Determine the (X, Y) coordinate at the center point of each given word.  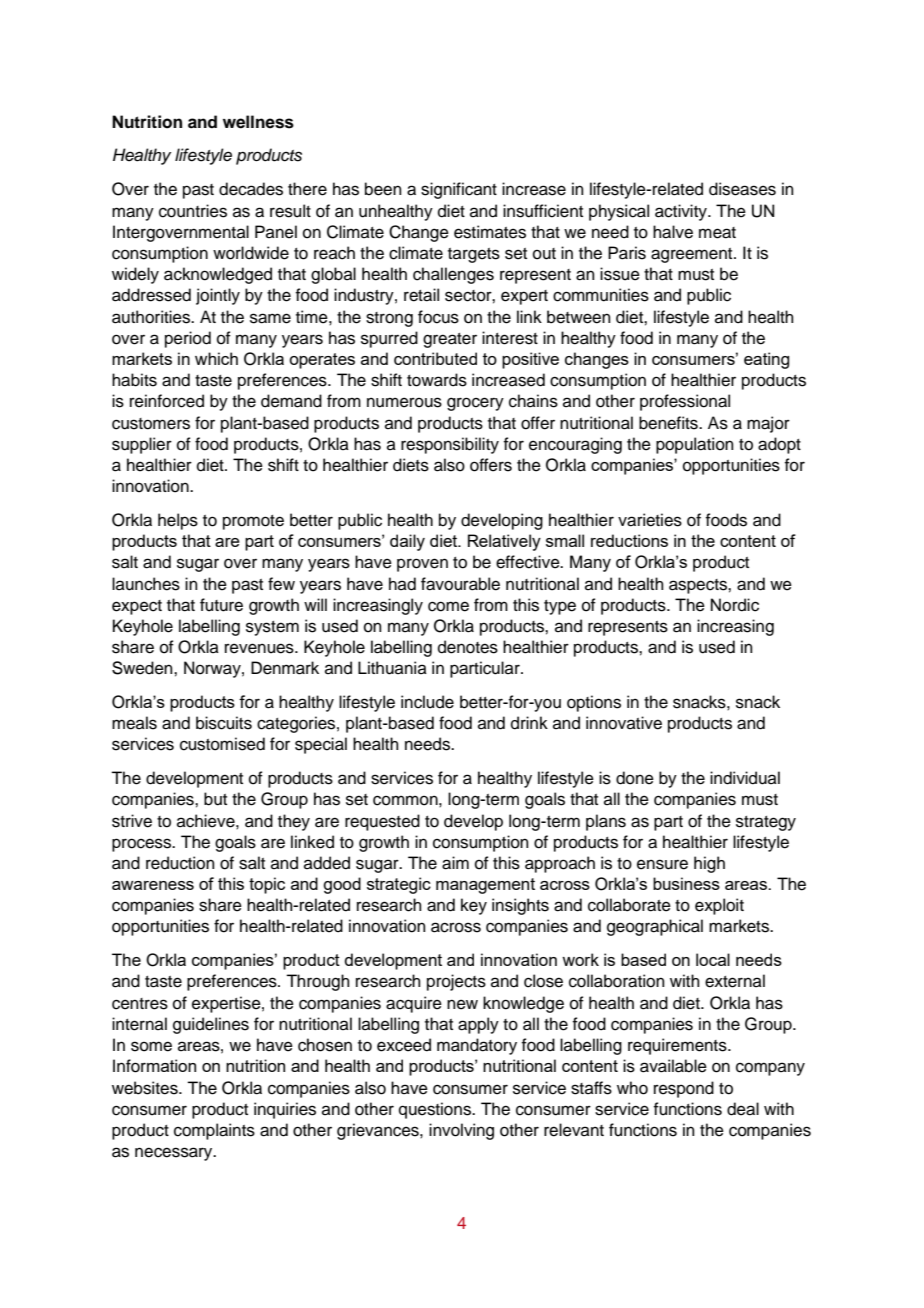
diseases (742, 189)
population (695, 445)
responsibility (450, 445)
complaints (214, 1131)
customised (222, 744)
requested (382, 822)
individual (745, 778)
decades (251, 189)
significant (459, 190)
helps (178, 521)
